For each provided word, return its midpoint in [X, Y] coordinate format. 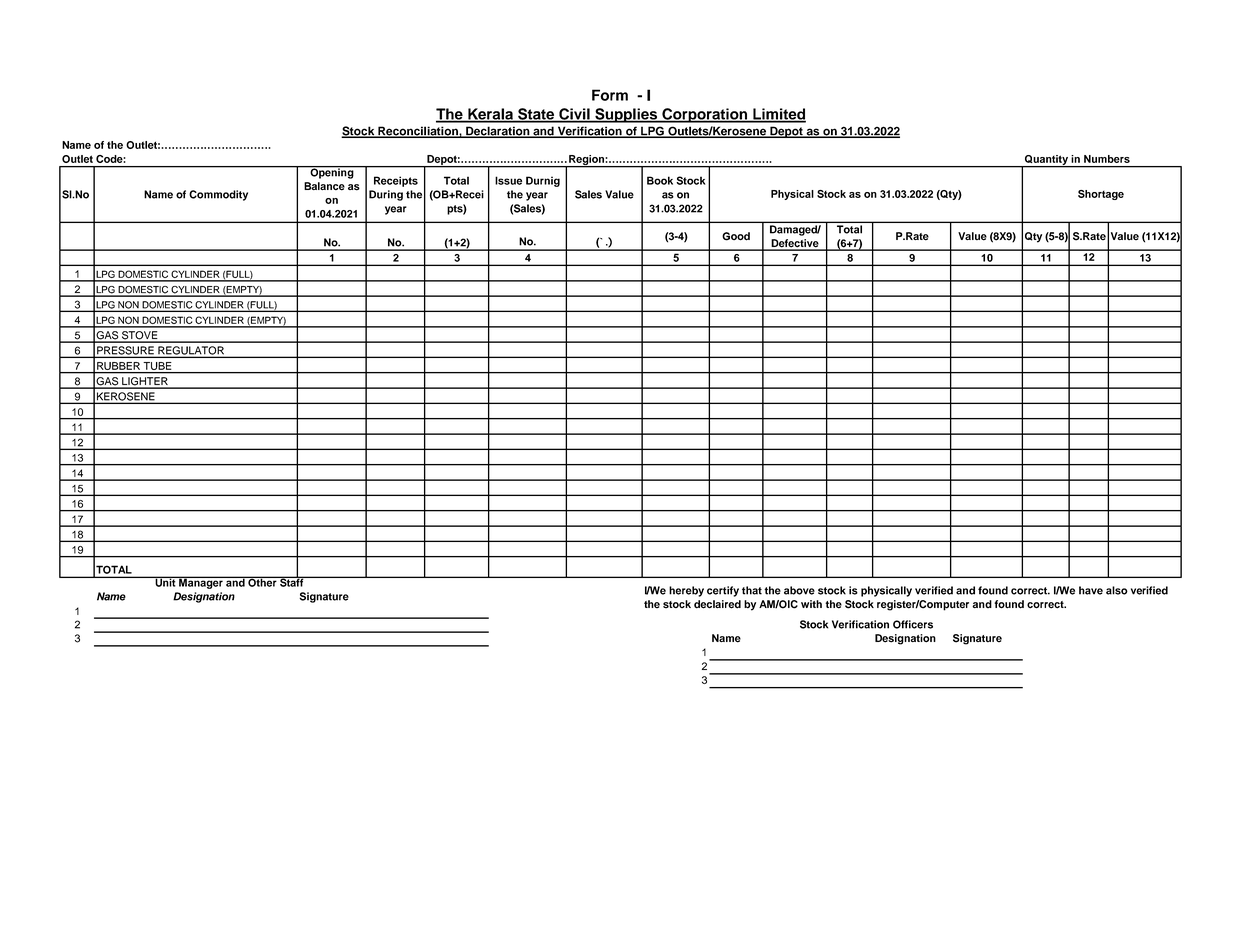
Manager [201, 582]
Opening [332, 172]
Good [736, 236]
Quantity [1046, 161]
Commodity [218, 195]
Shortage [1101, 195]
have [1091, 590]
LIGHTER [145, 382]
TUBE [157, 366]
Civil [574, 115]
